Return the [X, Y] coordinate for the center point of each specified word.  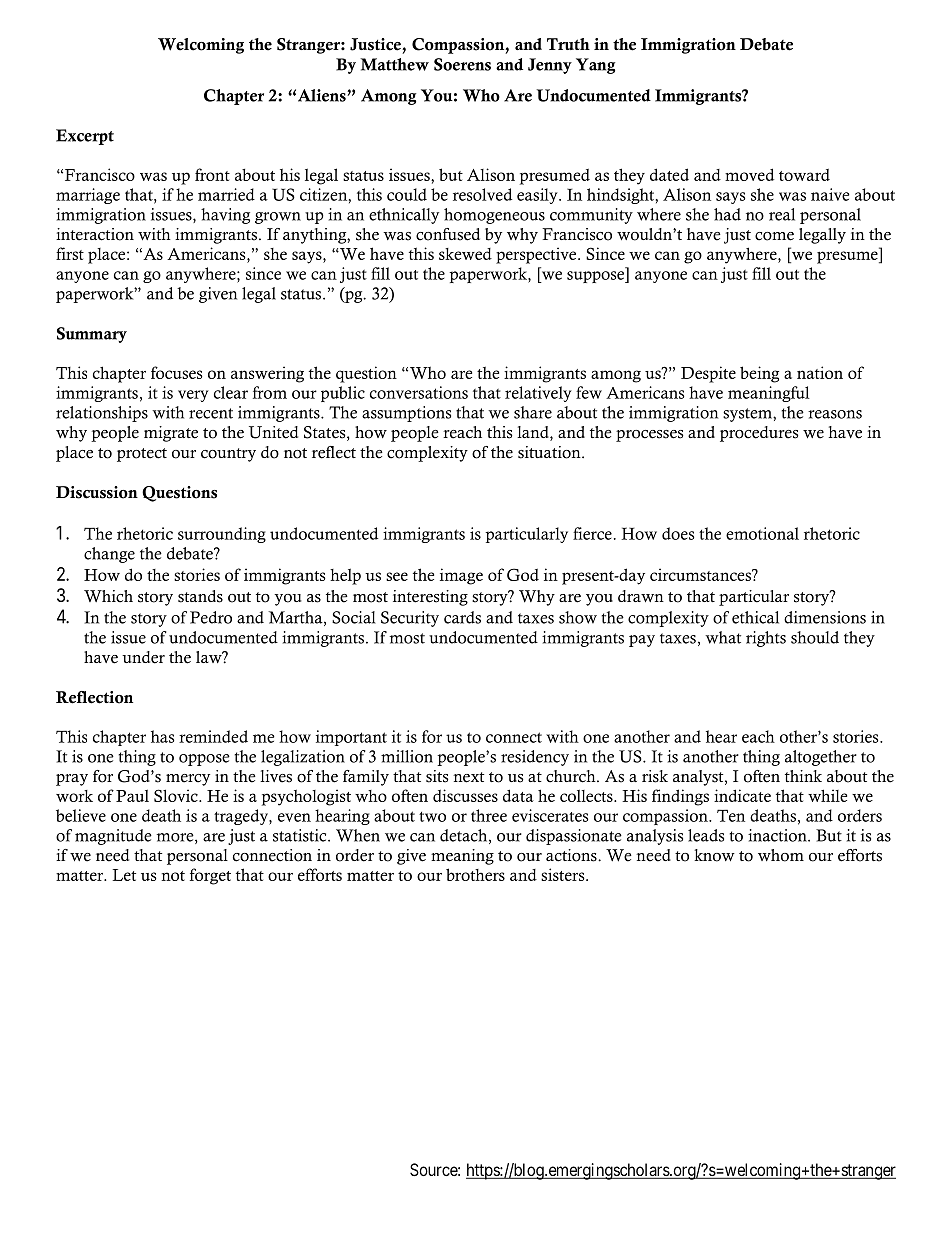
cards [462, 617]
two [432, 817]
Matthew [394, 64]
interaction [95, 234]
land [534, 433]
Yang [595, 66]
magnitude [113, 837]
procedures [759, 434]
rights [766, 639]
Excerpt [85, 137]
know [714, 855]
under [143, 657]
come [774, 236]
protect [142, 455]
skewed [465, 254]
